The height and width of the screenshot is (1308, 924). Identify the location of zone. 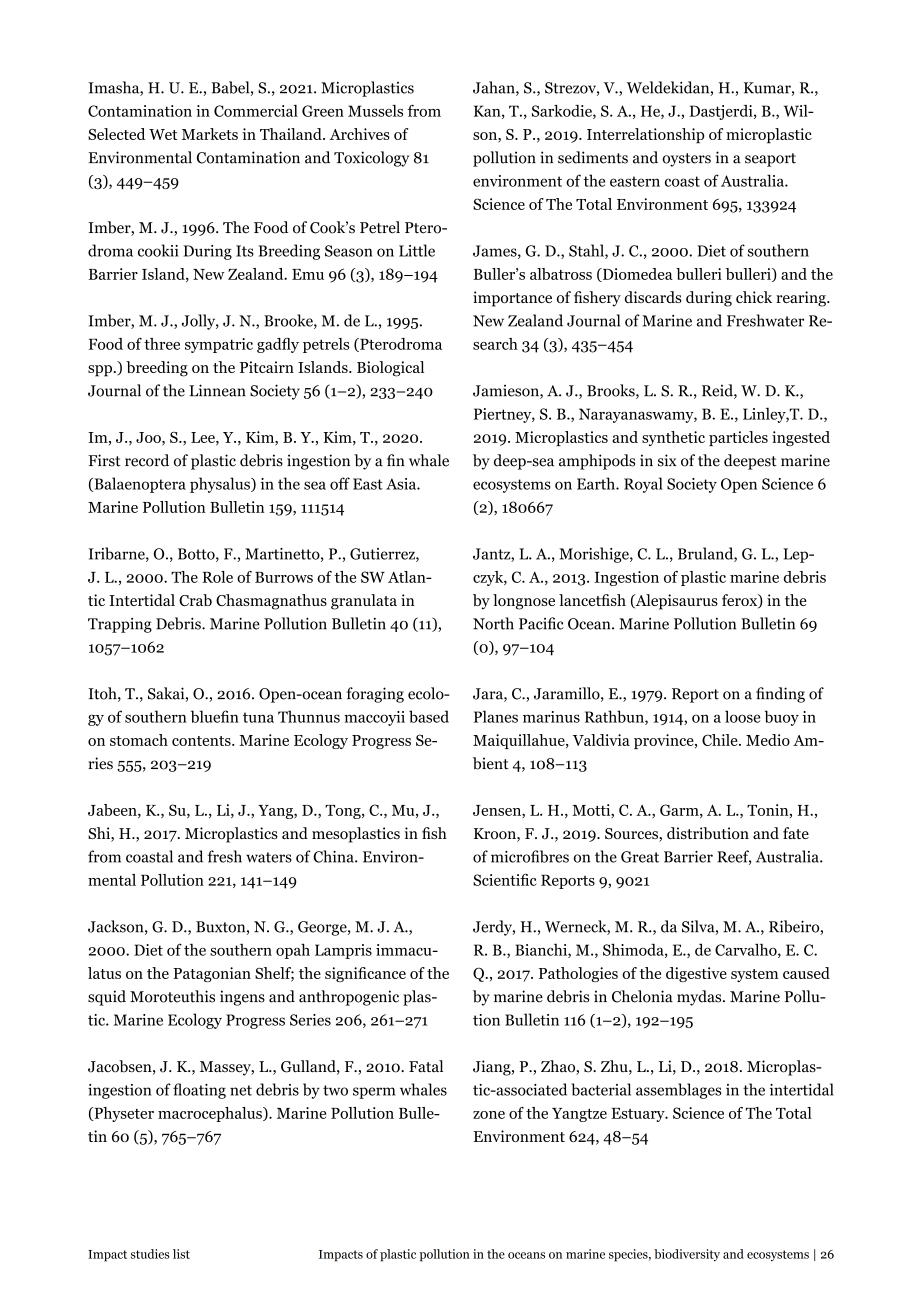
(489, 1115).
